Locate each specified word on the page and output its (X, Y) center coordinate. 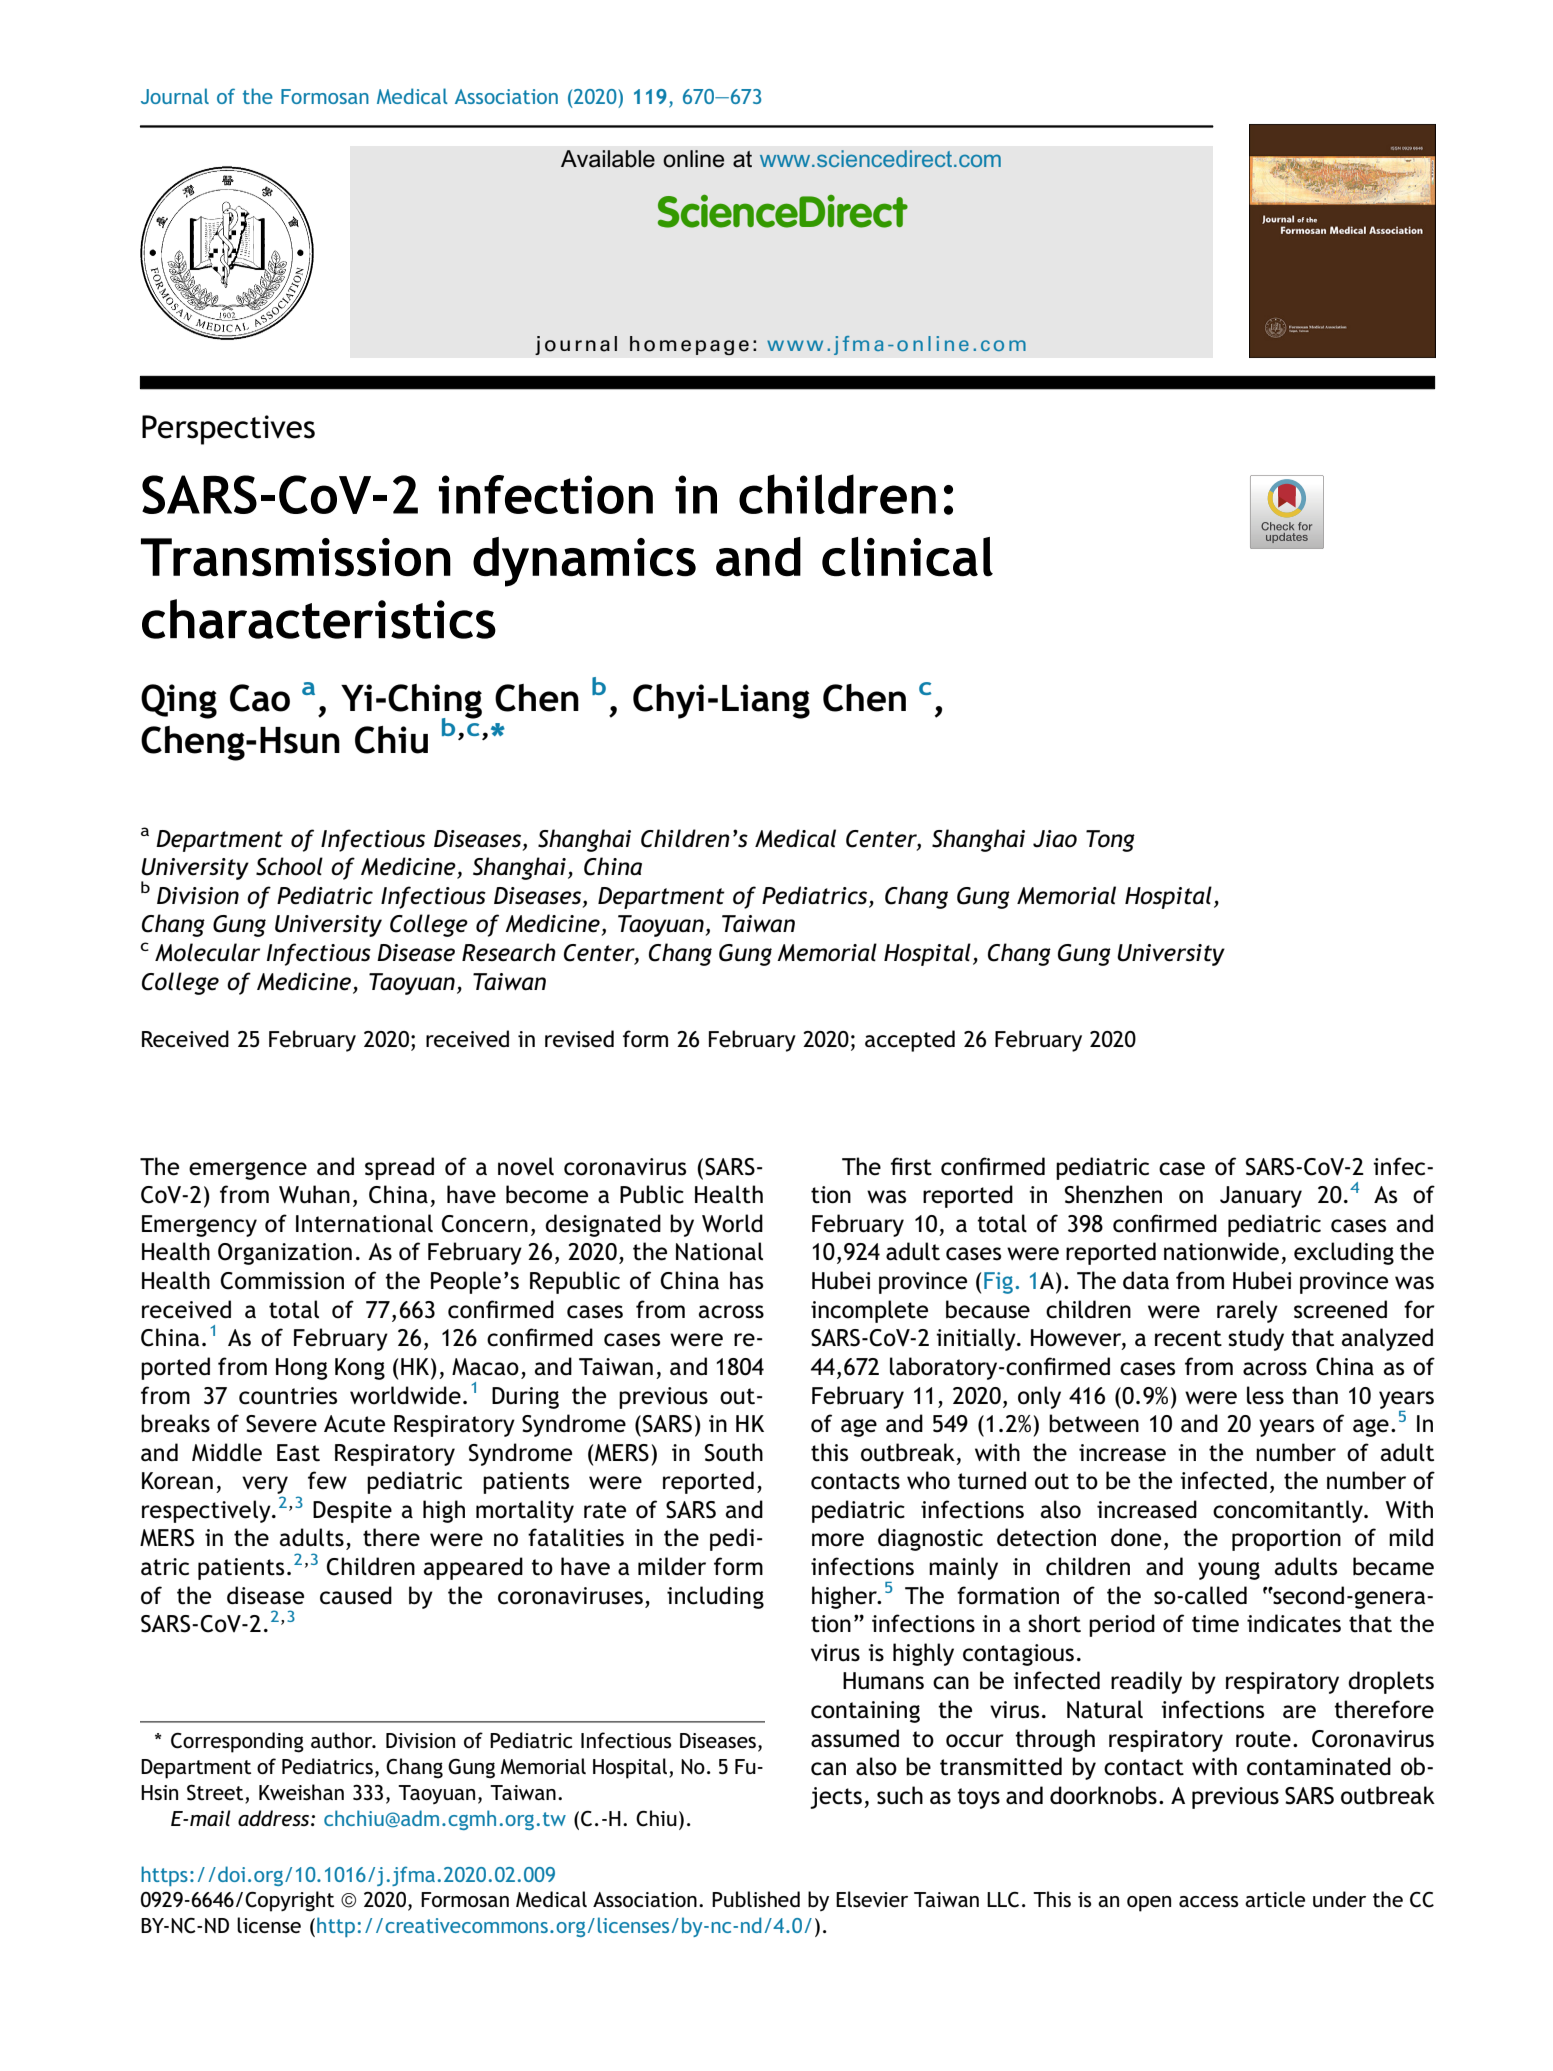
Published (756, 1899)
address (275, 1818)
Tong (1110, 841)
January (1261, 1197)
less (1265, 1395)
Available (608, 159)
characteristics (319, 619)
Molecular (207, 952)
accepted (910, 1041)
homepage (689, 345)
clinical (907, 557)
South (733, 1452)
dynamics (584, 562)
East (298, 1453)
